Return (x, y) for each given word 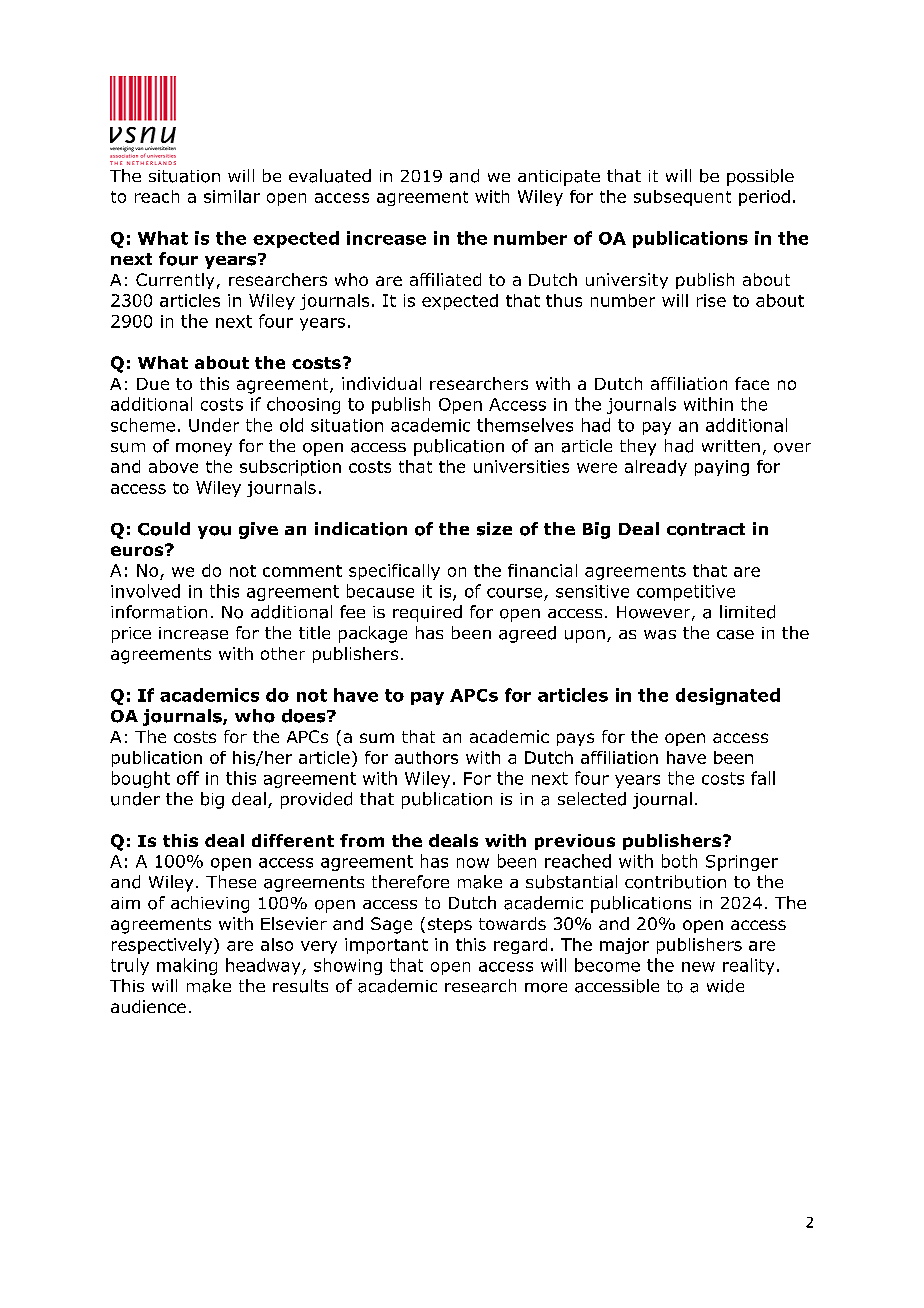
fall (763, 778)
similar (232, 196)
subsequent (682, 198)
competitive (686, 593)
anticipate (559, 178)
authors (426, 757)
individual (381, 383)
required (427, 613)
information (159, 612)
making (187, 966)
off (188, 778)
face (752, 383)
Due (153, 384)
